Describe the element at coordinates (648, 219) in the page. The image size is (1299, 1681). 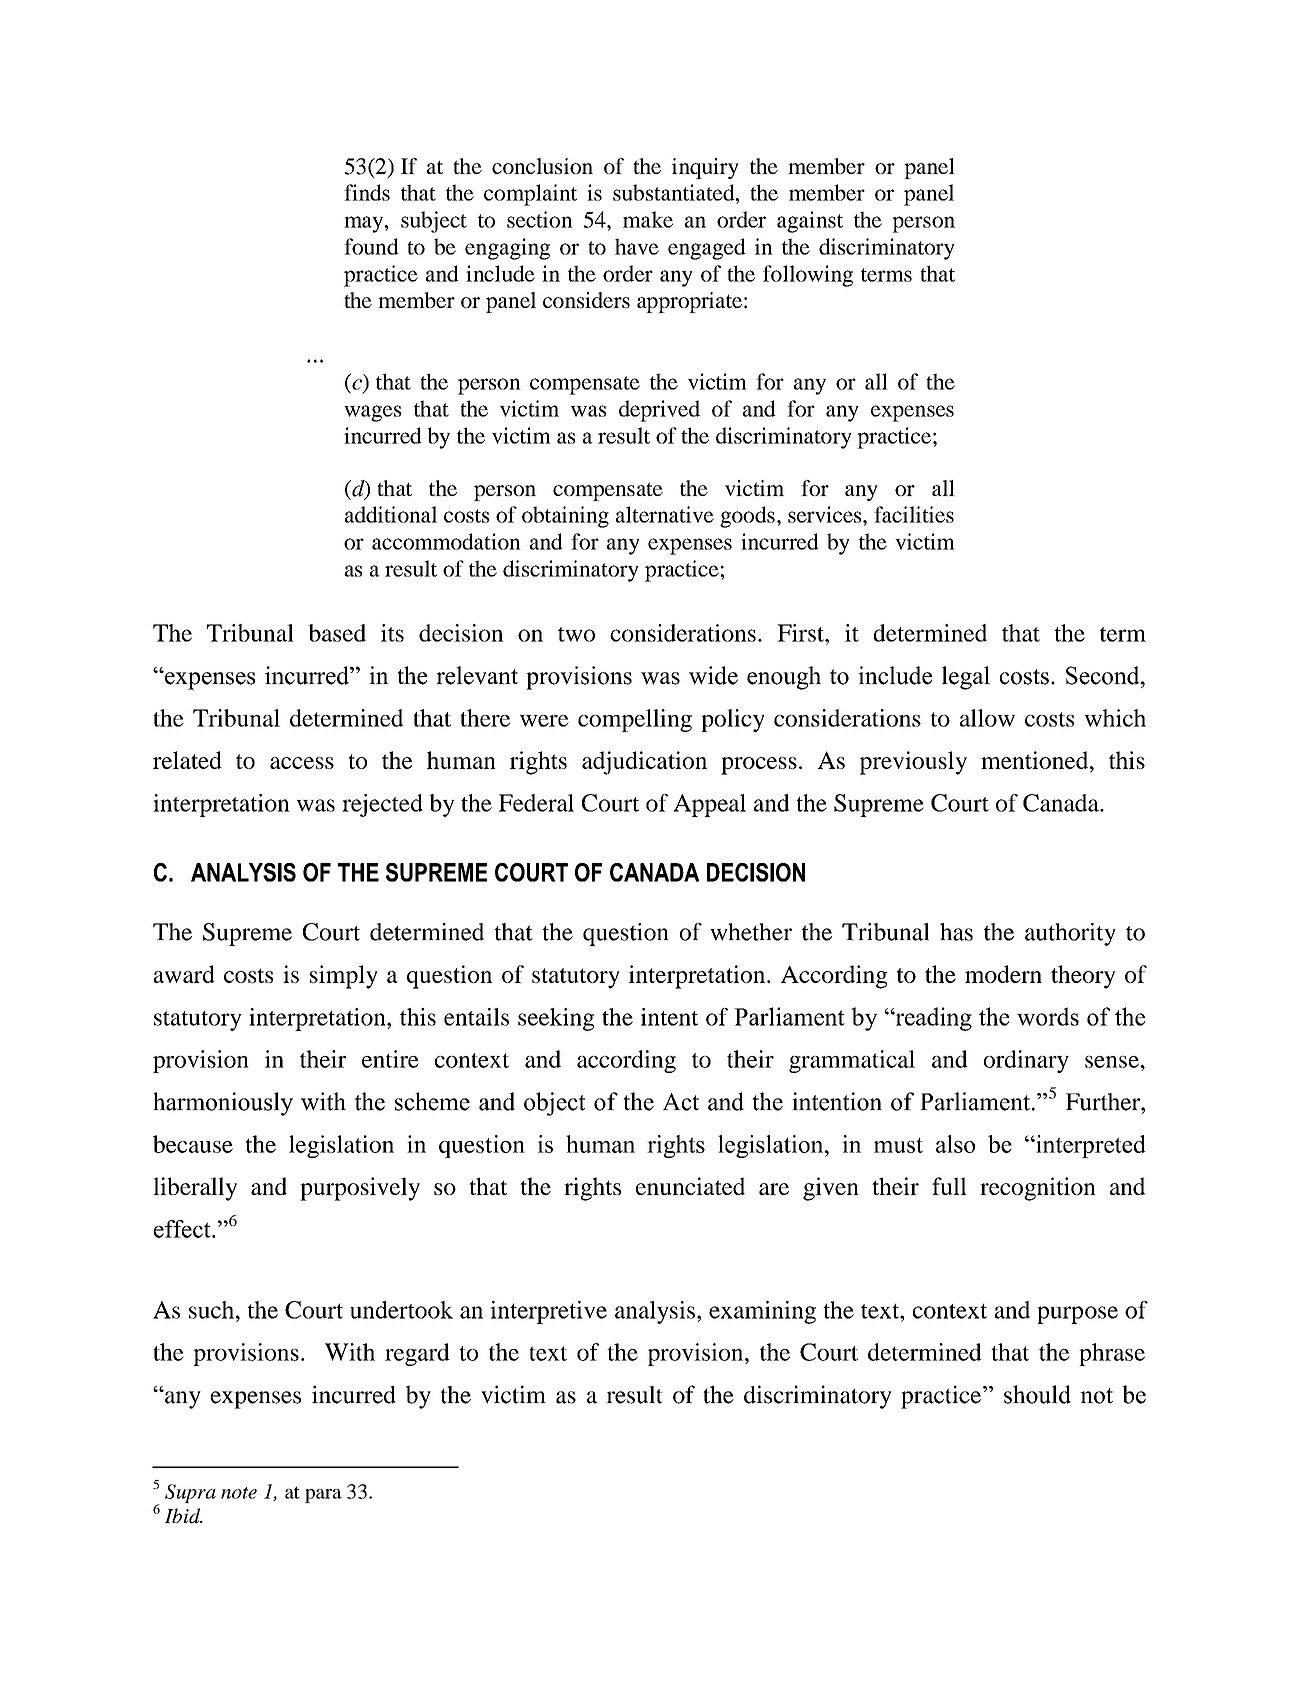
I see `make` at that location.
